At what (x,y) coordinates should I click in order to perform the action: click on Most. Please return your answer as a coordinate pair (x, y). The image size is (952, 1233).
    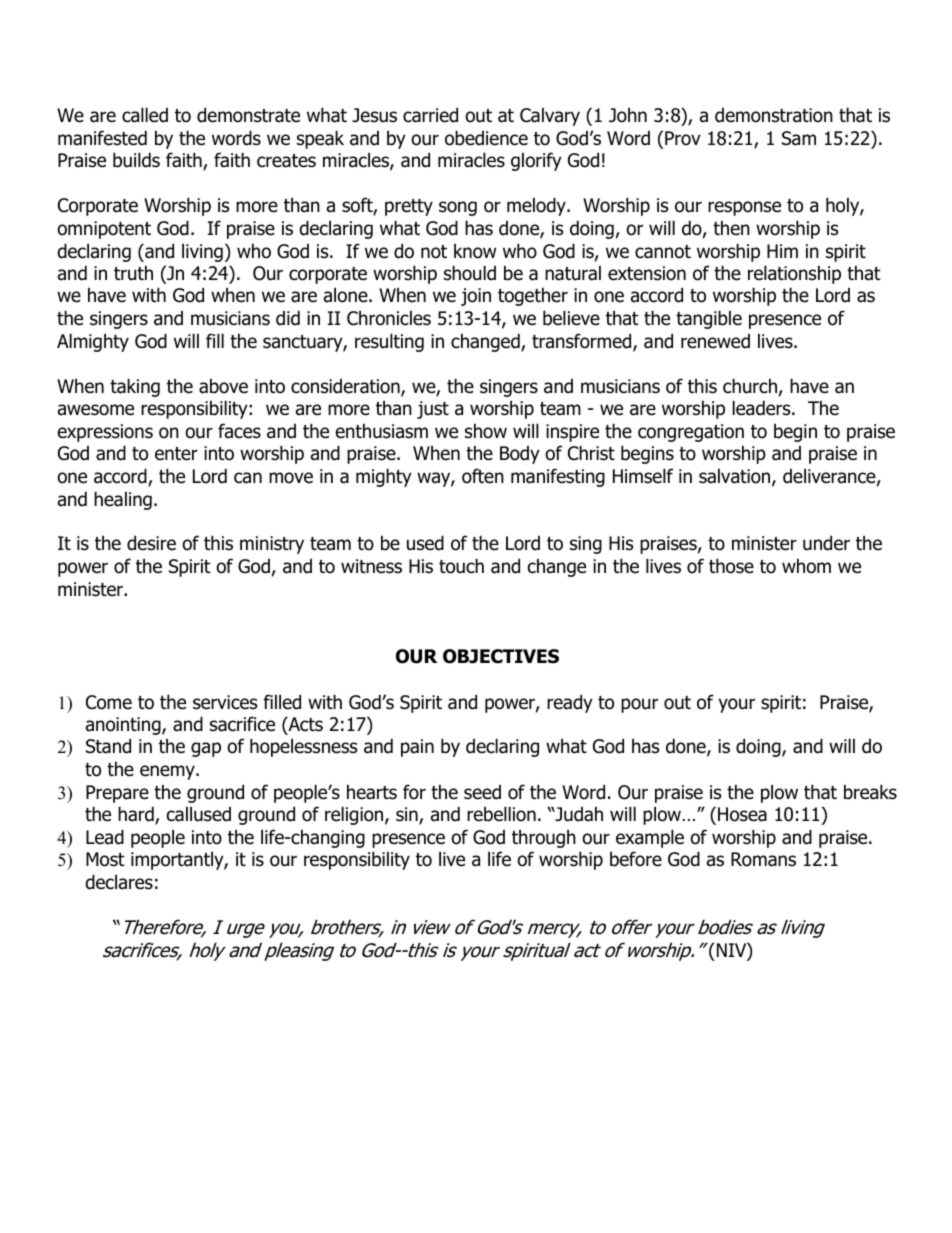
    Looking at the image, I should click on (105, 859).
